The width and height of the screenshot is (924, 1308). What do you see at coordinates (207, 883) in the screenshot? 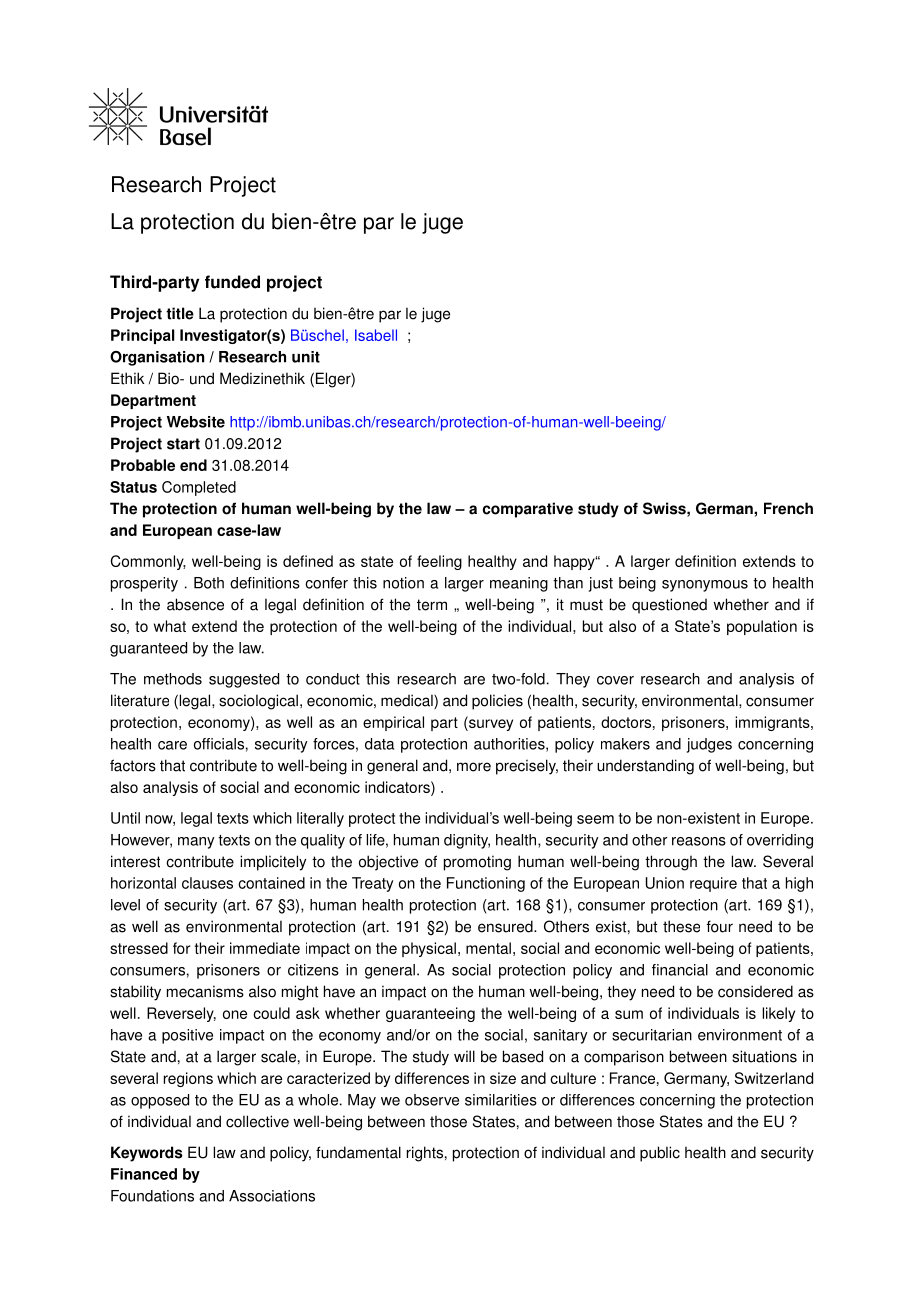
I see `clauses` at bounding box center [207, 883].
